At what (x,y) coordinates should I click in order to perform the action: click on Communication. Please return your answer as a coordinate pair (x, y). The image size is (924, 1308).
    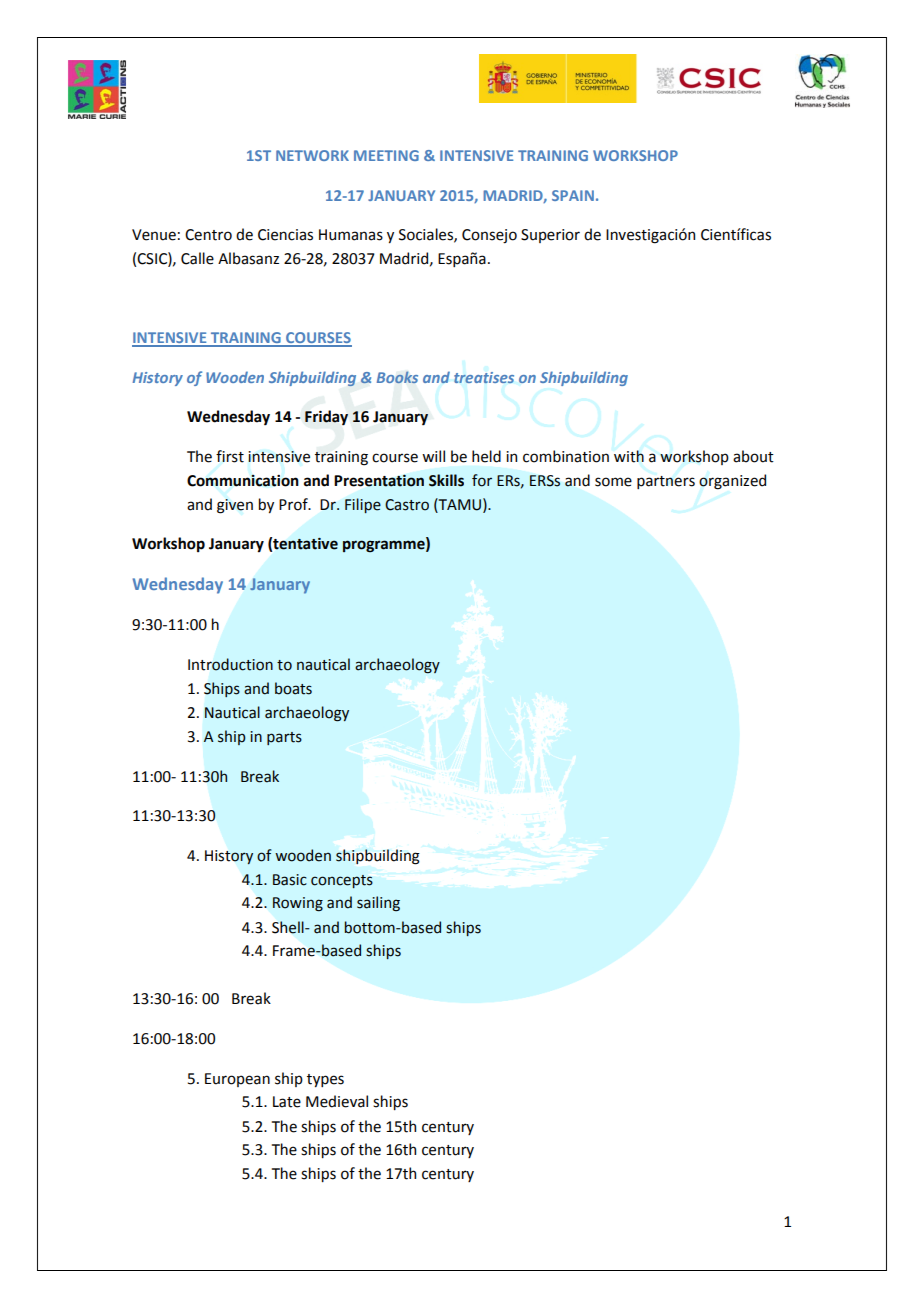
    Looking at the image, I should click on (243, 481).
